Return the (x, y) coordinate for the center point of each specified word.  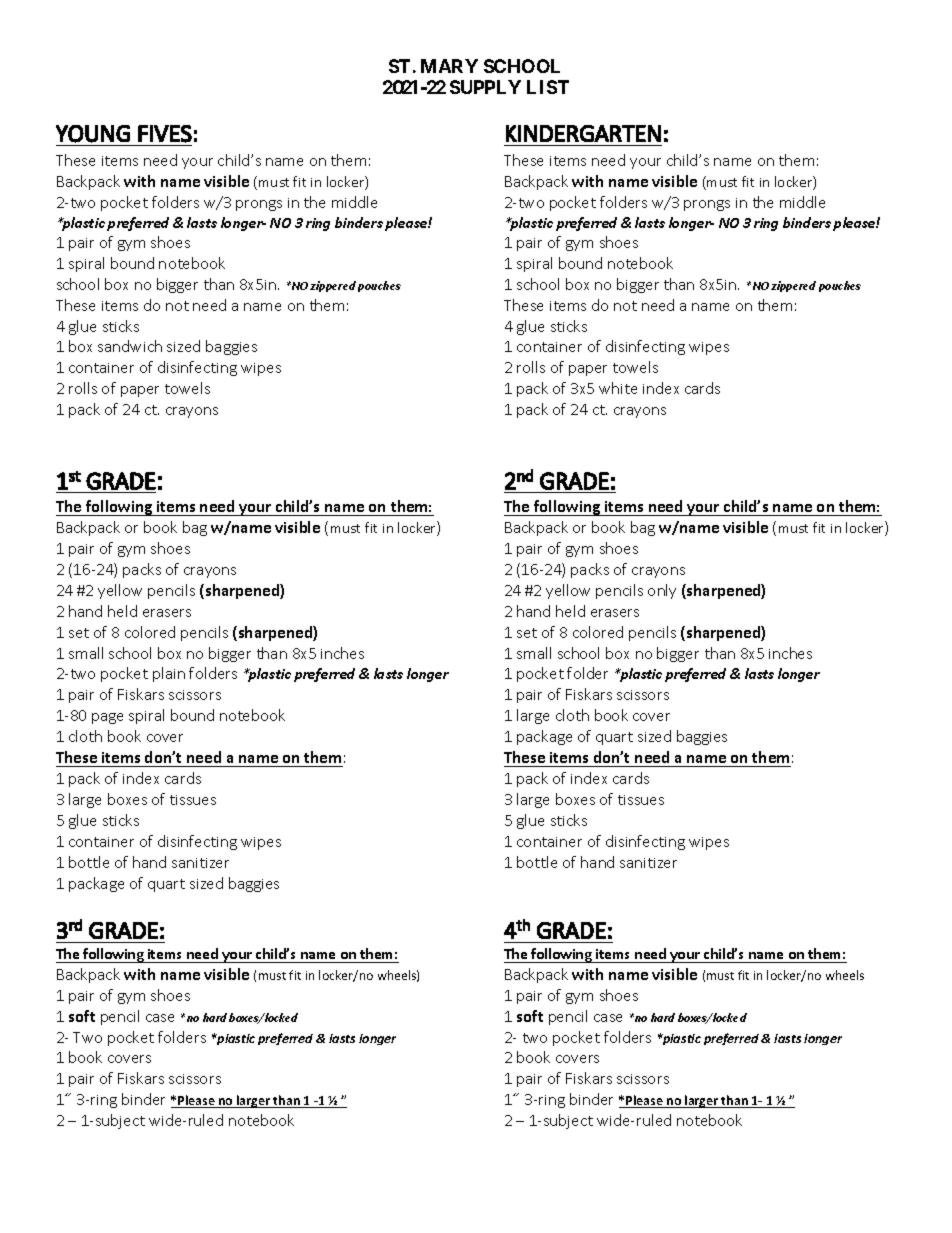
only (662, 591)
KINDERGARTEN (583, 133)
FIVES (165, 134)
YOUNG (93, 134)
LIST (548, 87)
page (107, 718)
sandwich (130, 346)
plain (169, 674)
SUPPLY (485, 87)
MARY (449, 66)
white (618, 388)
